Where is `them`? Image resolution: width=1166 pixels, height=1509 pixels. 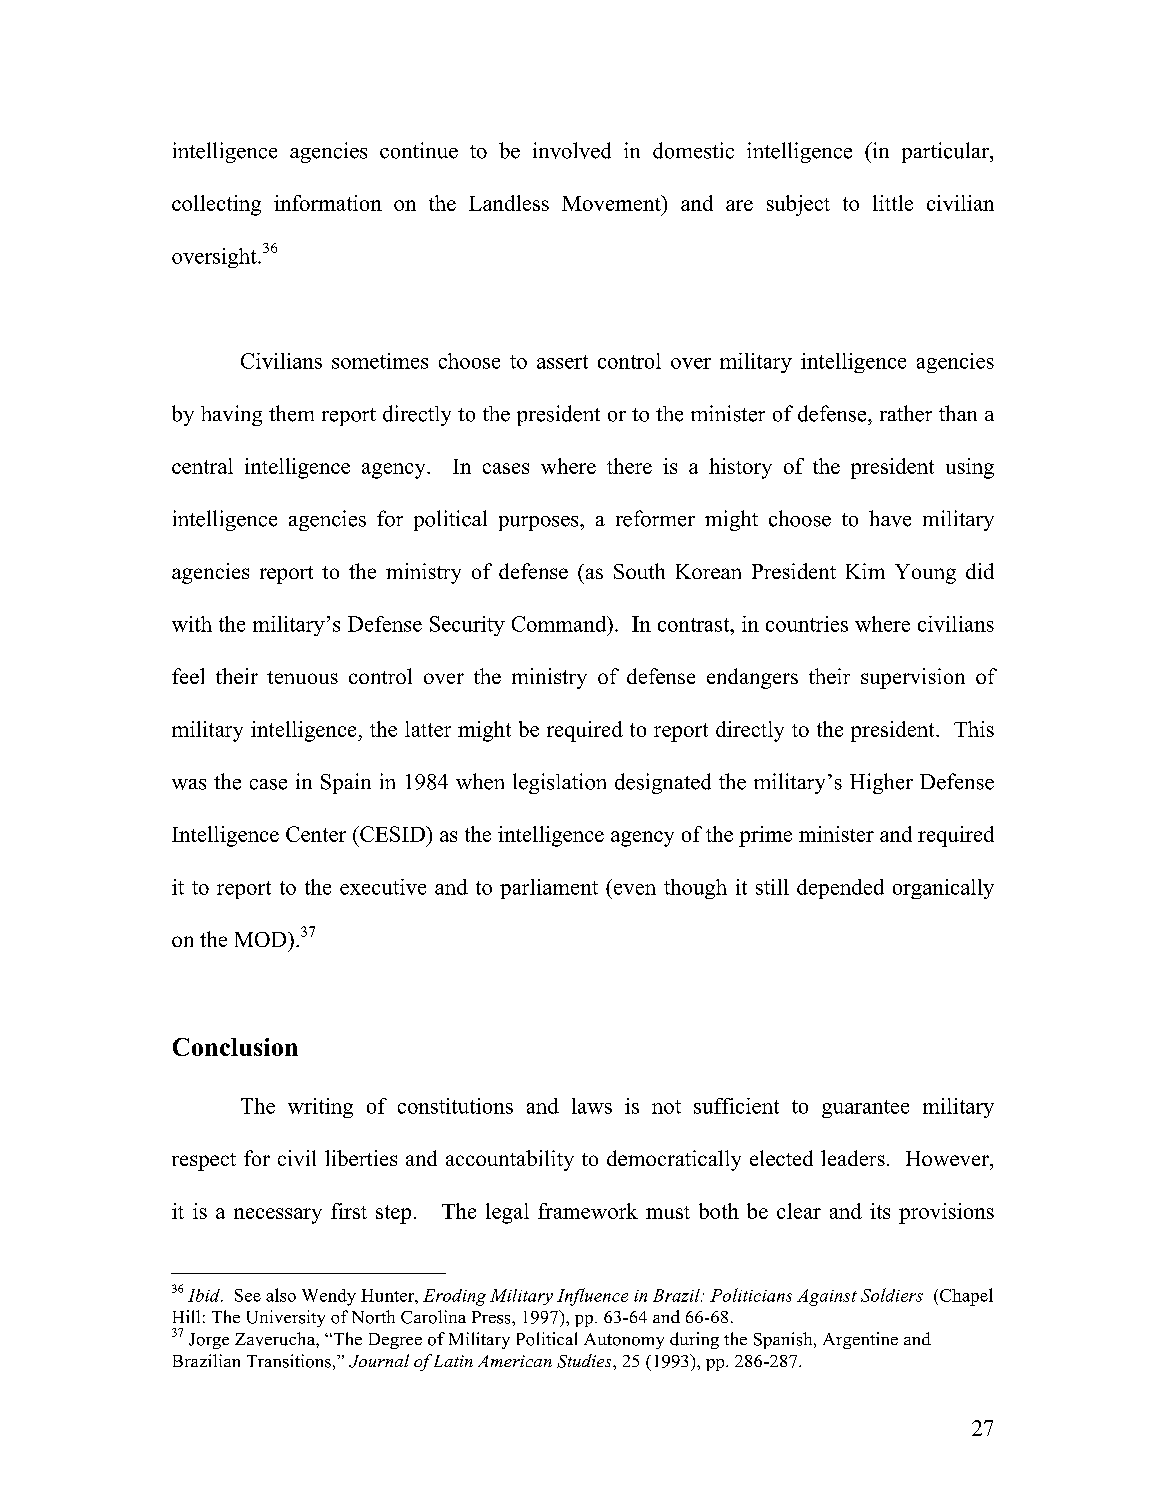 them is located at coordinates (291, 413).
